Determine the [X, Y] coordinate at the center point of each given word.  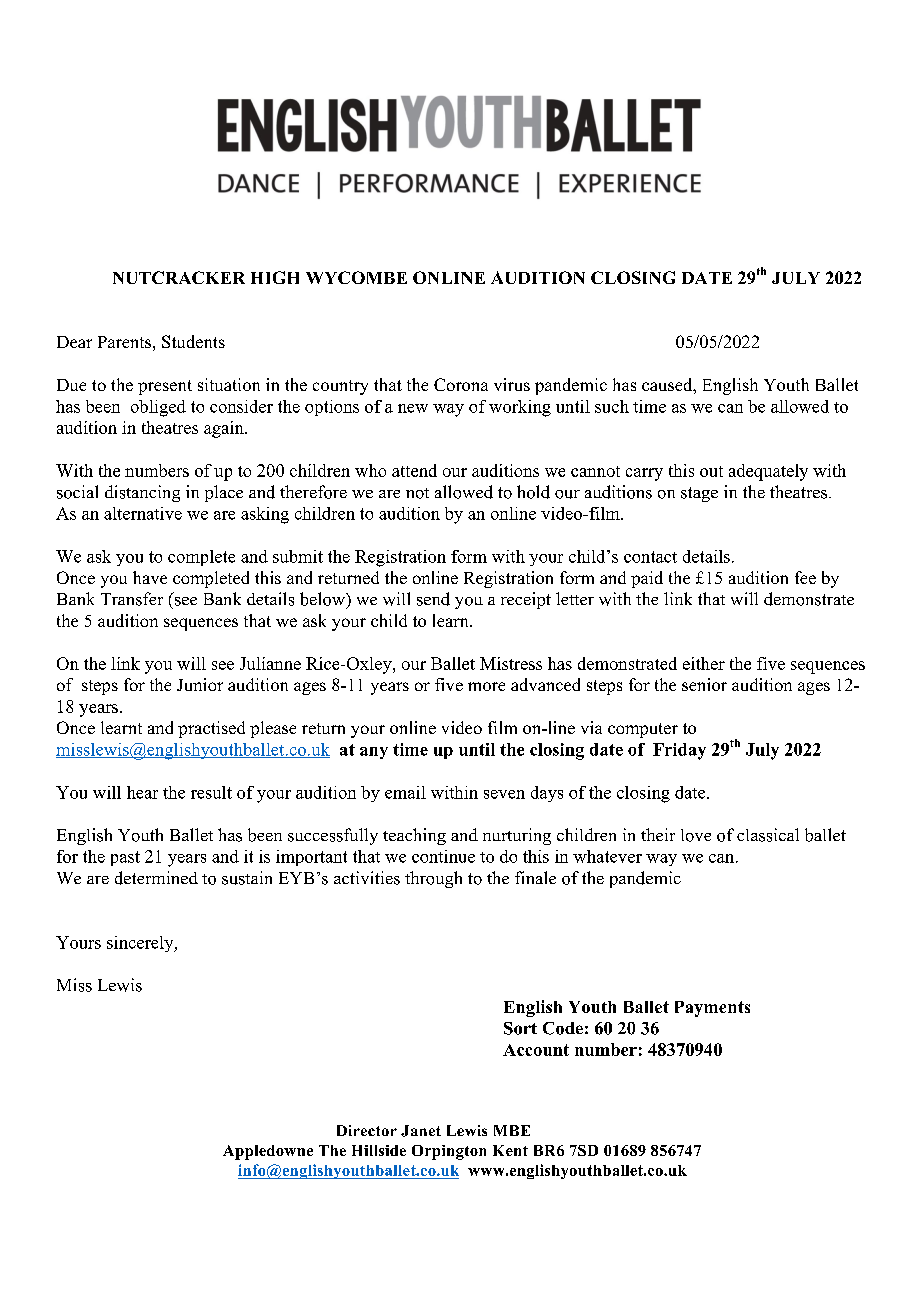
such [612, 406]
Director [367, 1130]
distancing [142, 493]
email [405, 792]
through [433, 879]
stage [699, 494]
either [704, 663]
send [433, 599]
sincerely [141, 944]
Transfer [132, 599]
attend [414, 470]
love [696, 835]
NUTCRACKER [179, 277]
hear [142, 792]
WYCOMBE [356, 277]
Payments [712, 1009]
